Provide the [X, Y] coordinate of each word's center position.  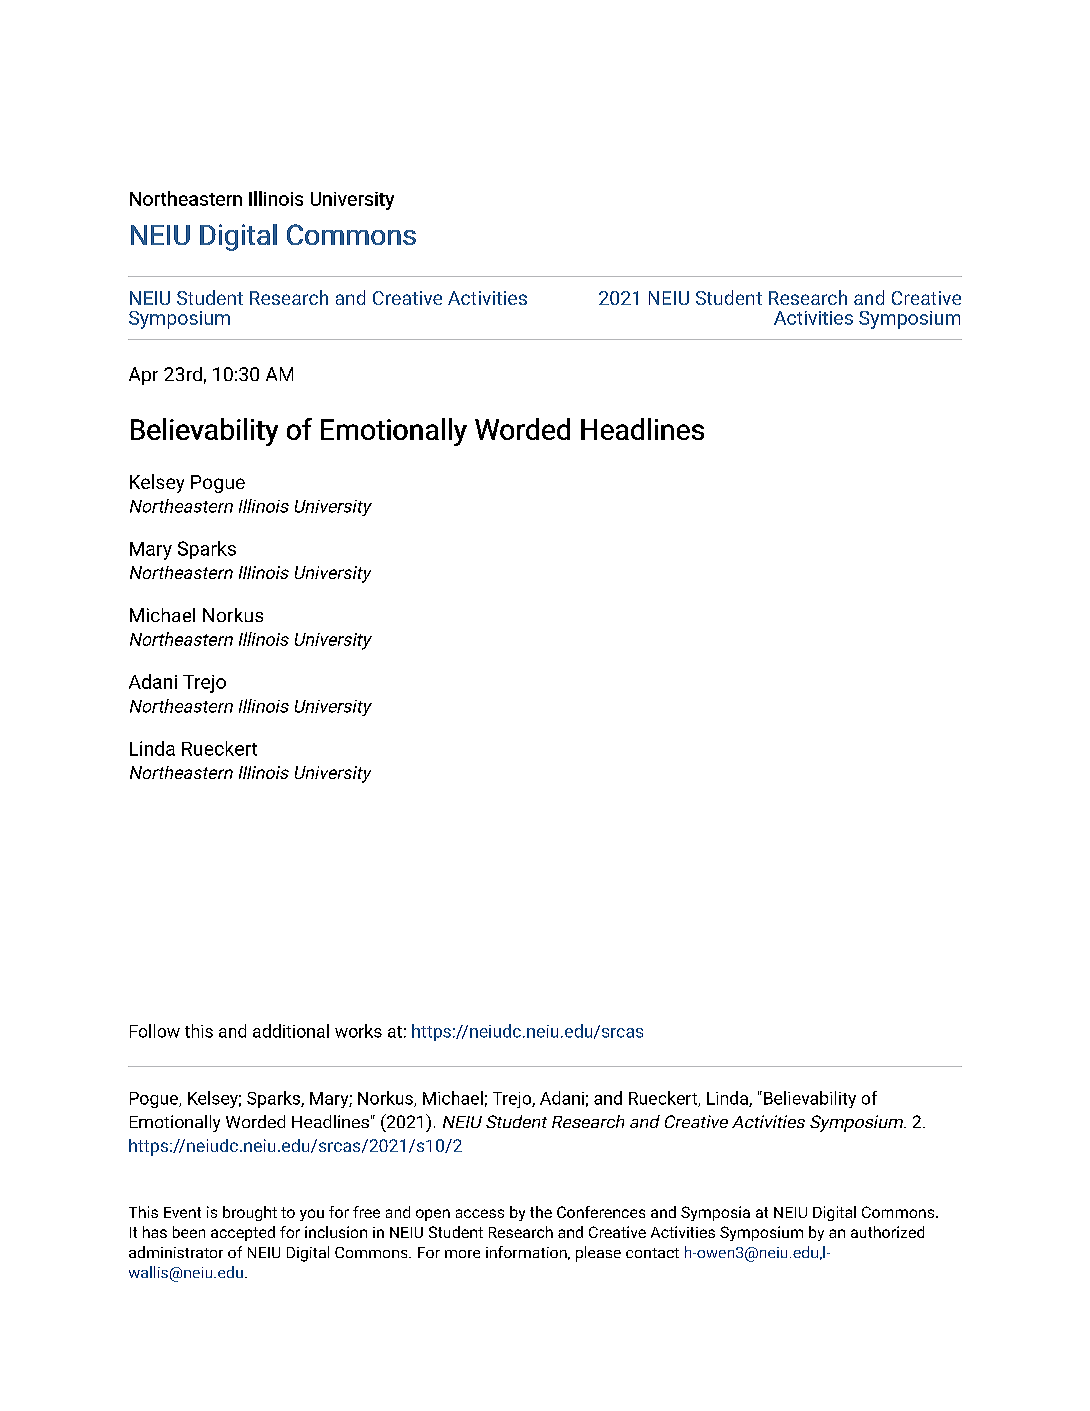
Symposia [715, 1213]
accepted [243, 1233]
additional [291, 1031]
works [358, 1031]
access [480, 1213]
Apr [143, 376]
